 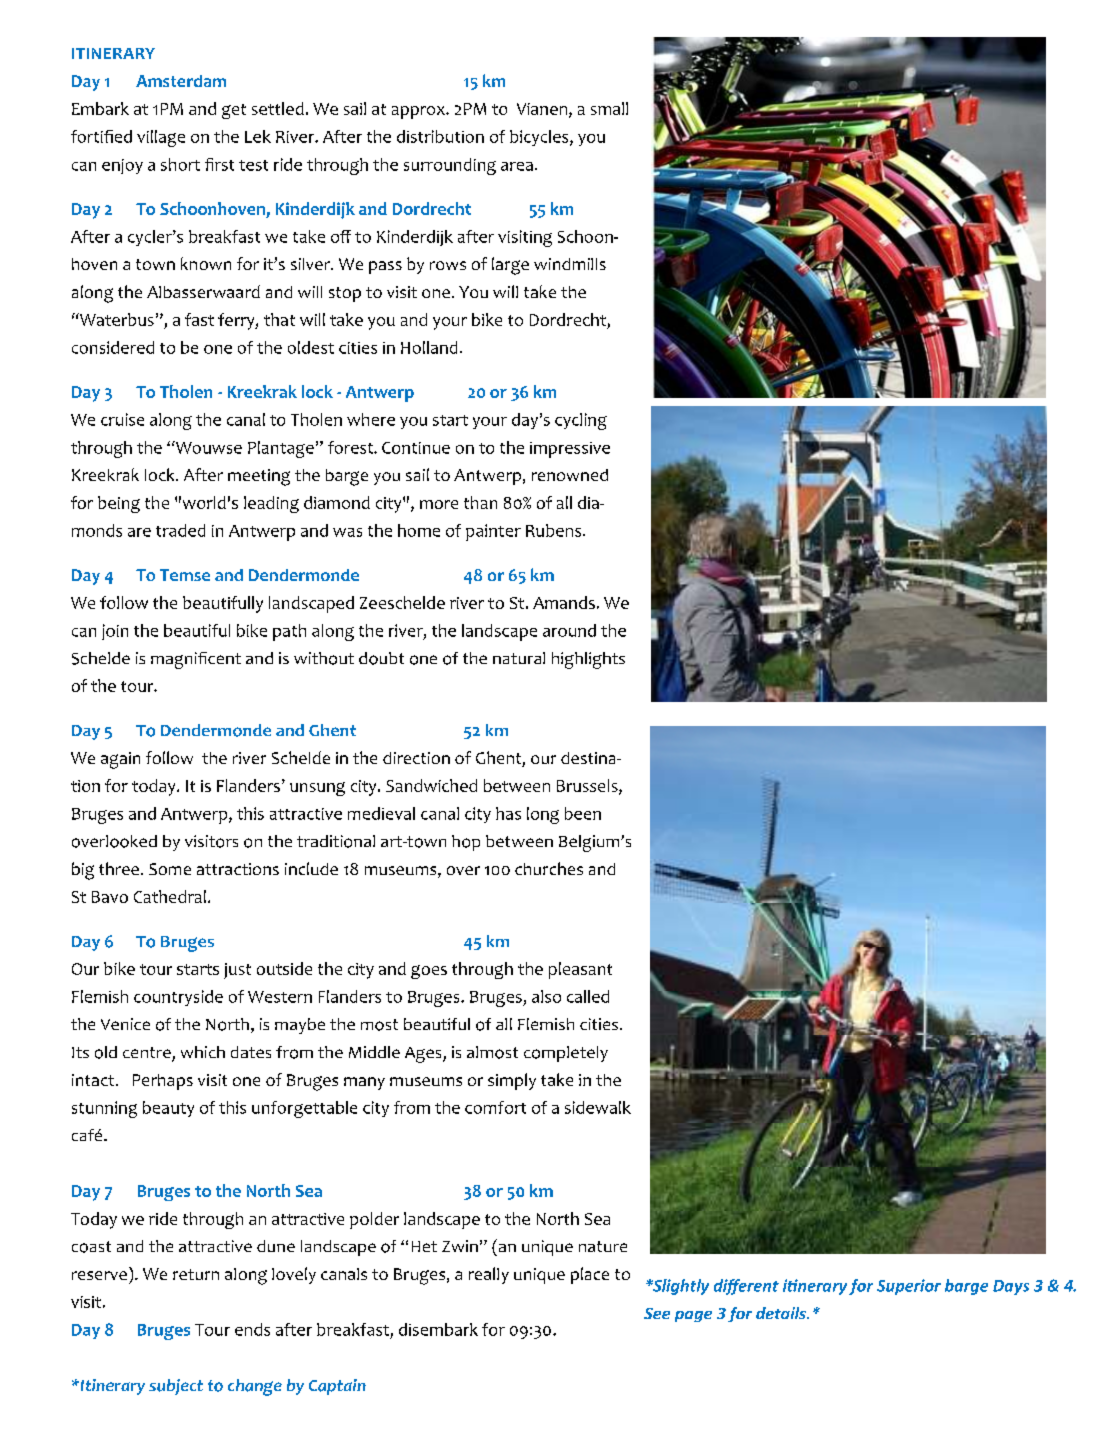 I want to click on called, so click(x=588, y=996).
